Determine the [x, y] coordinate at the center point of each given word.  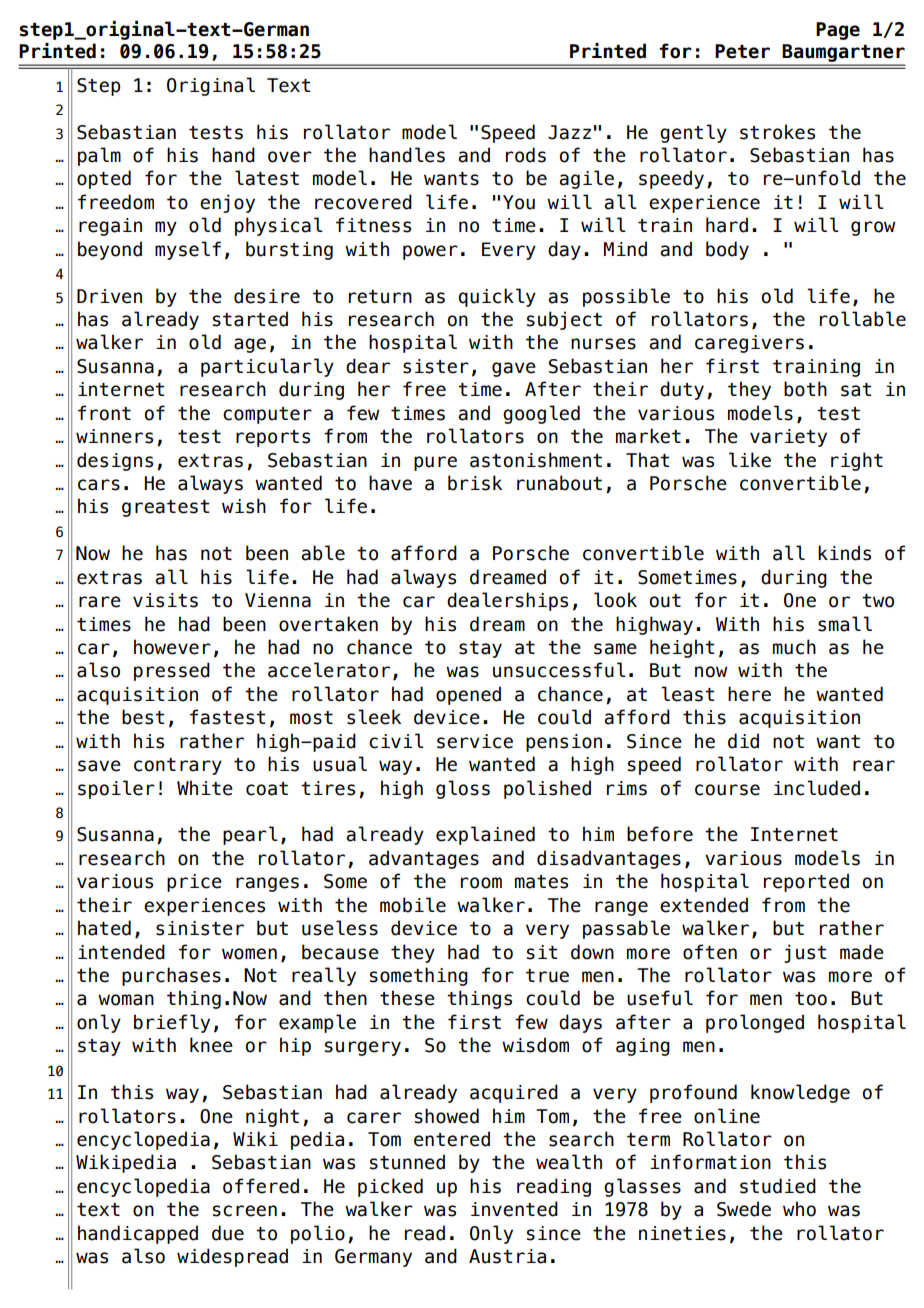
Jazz [569, 132]
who [799, 1209]
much [794, 647]
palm [99, 156]
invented [514, 1209]
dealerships [507, 601]
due [228, 1233]
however [172, 647]
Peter [742, 51]
